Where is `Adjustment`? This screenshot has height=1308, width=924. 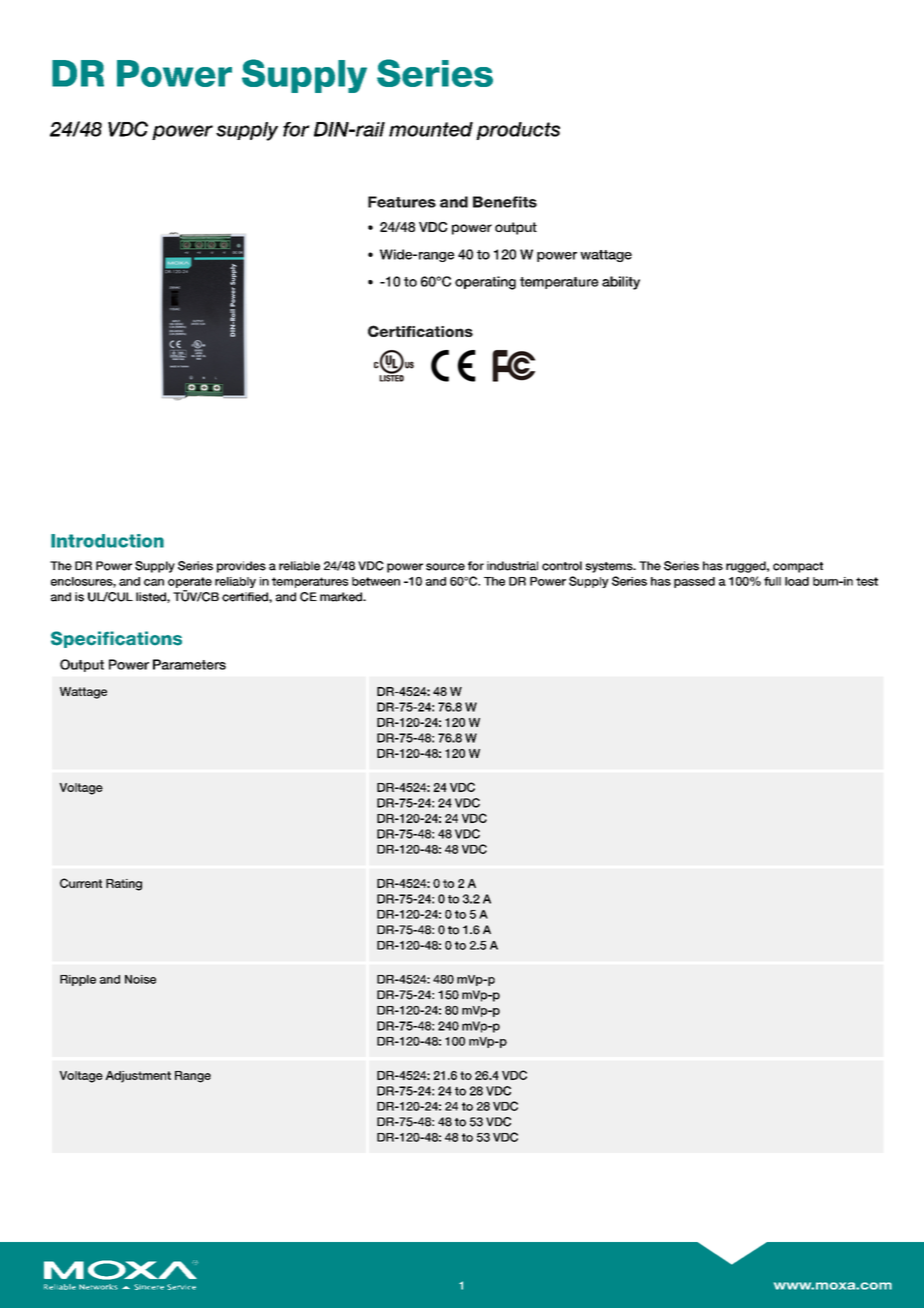 Adjustment is located at coordinates (138, 1077).
